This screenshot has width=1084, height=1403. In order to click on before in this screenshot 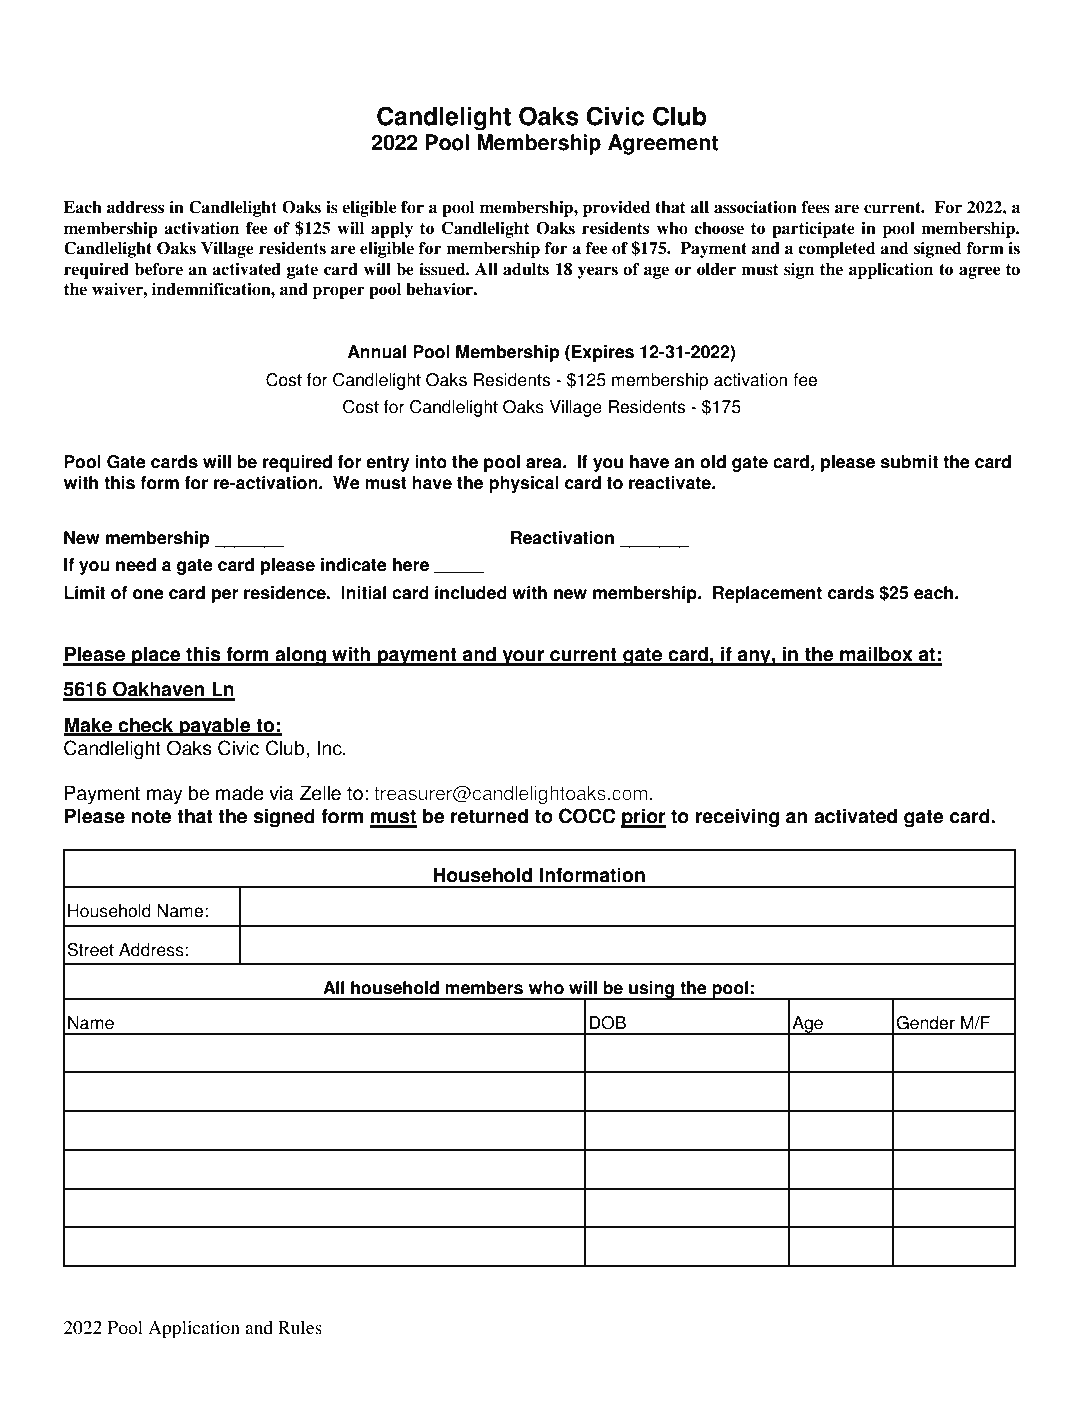, I will do `click(159, 269)`.
